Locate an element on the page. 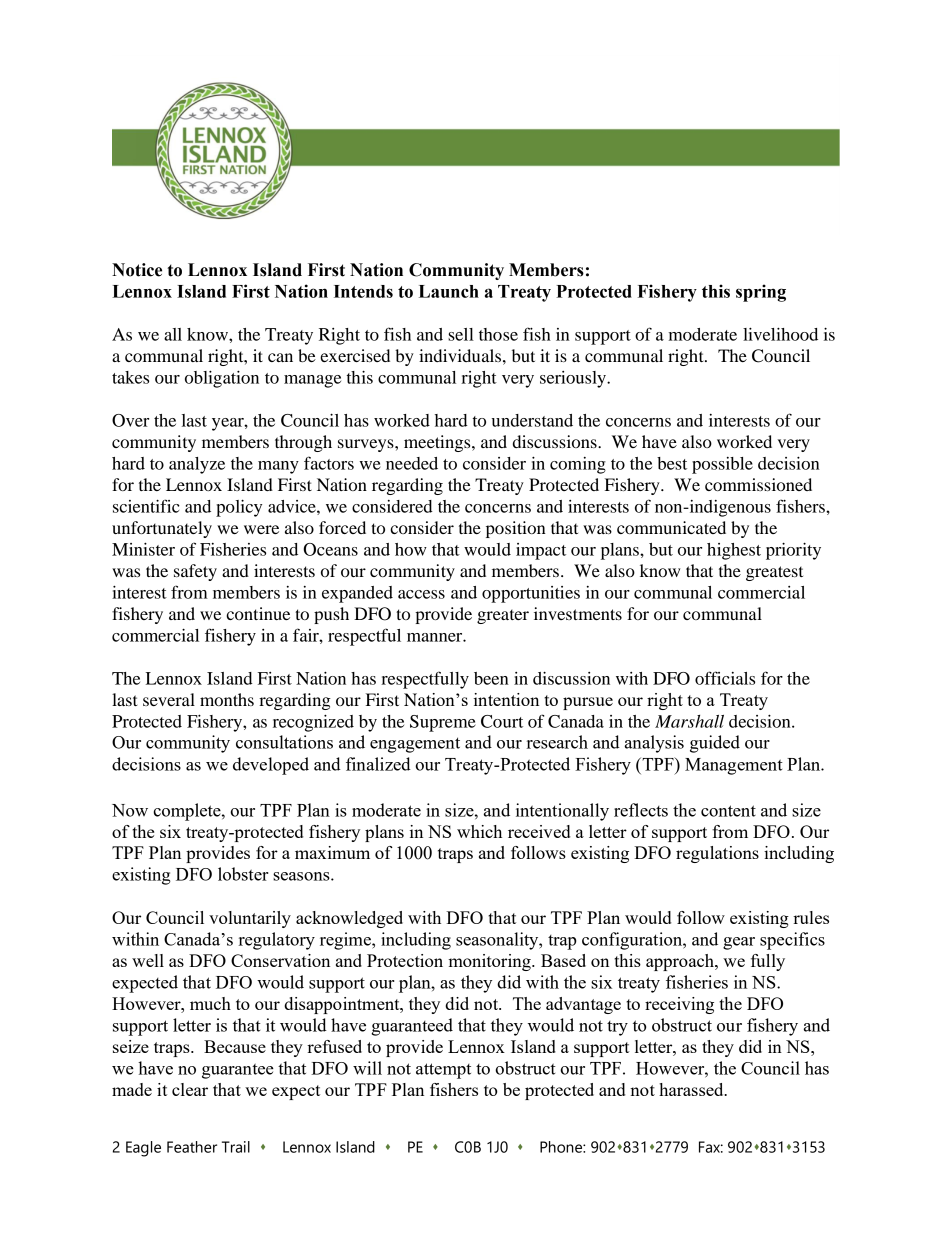 Image resolution: width=952 pixels, height=1233 pixels. gear is located at coordinates (739, 943).
